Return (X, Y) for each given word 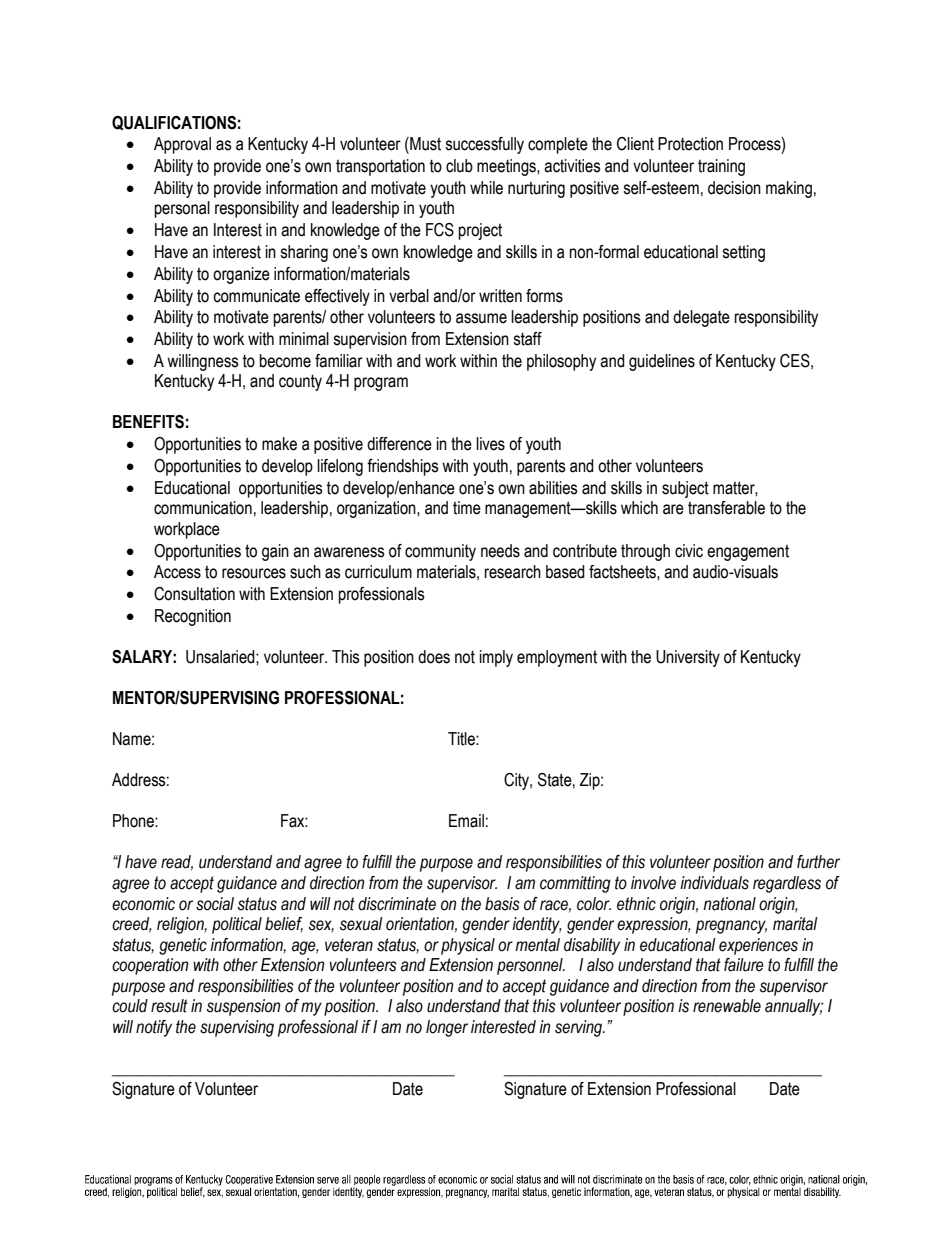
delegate (701, 318)
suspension (243, 1007)
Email (466, 821)
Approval (182, 145)
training (721, 167)
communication (203, 508)
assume (481, 318)
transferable (726, 508)
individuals (714, 883)
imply (496, 658)
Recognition (193, 617)
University (688, 658)
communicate (256, 296)
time (467, 508)
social (215, 904)
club (459, 166)
